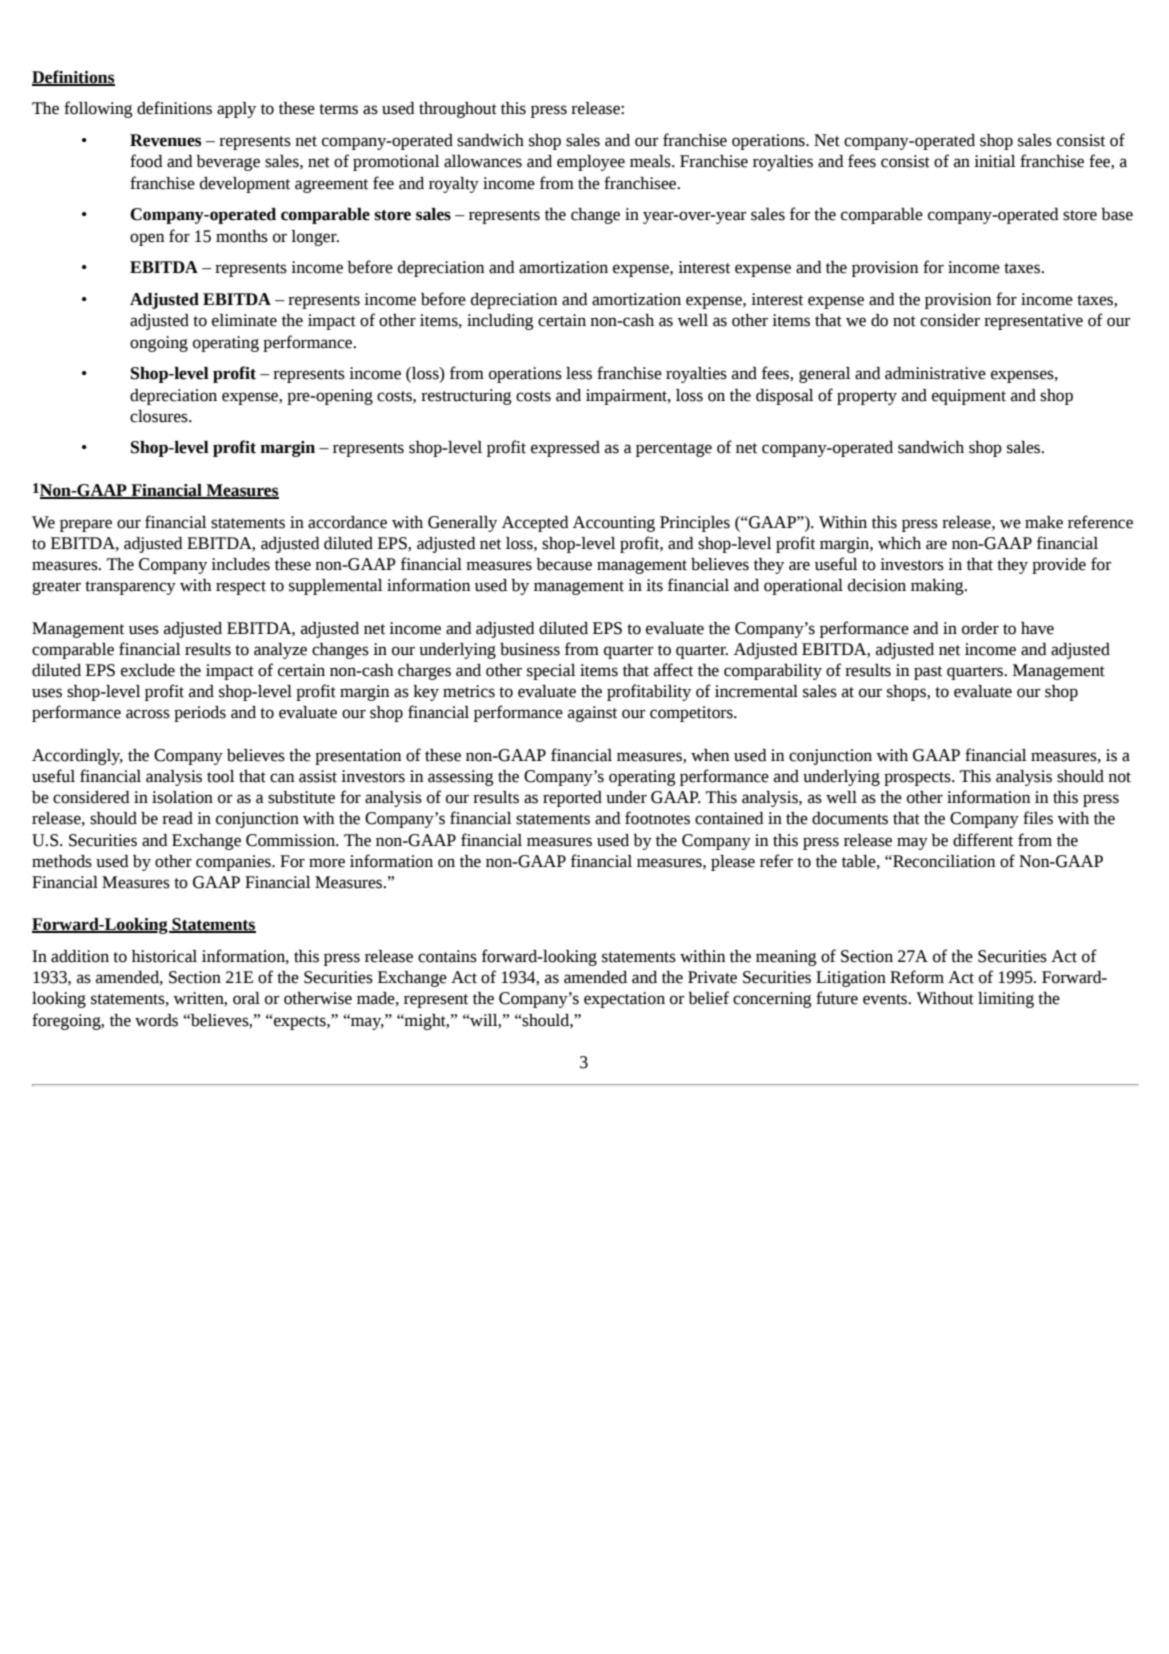 This screenshot has height=1654, width=1169. What do you see at coordinates (1059, 566) in the screenshot?
I see `provide` at bounding box center [1059, 566].
